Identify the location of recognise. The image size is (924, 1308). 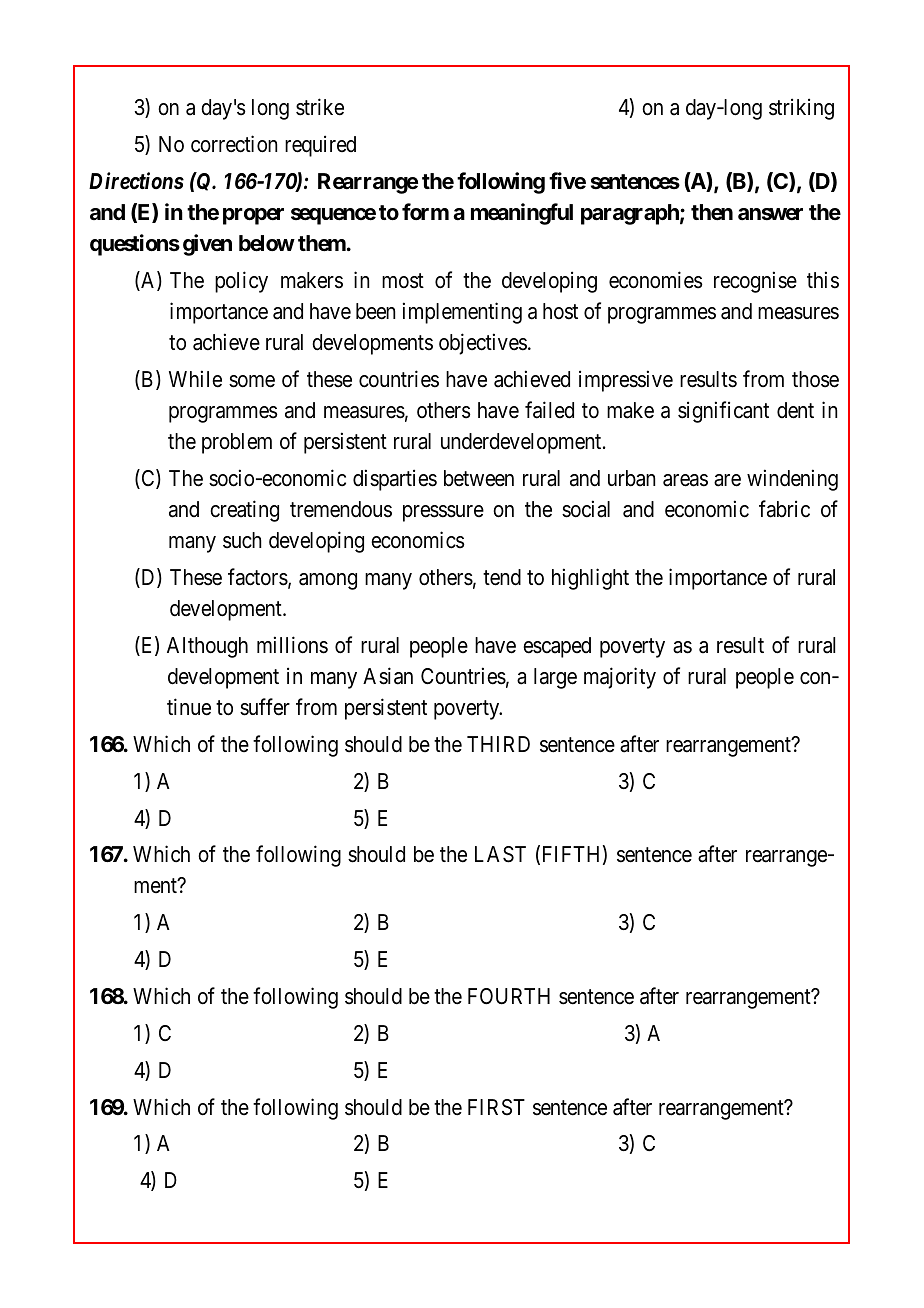
(755, 282).
